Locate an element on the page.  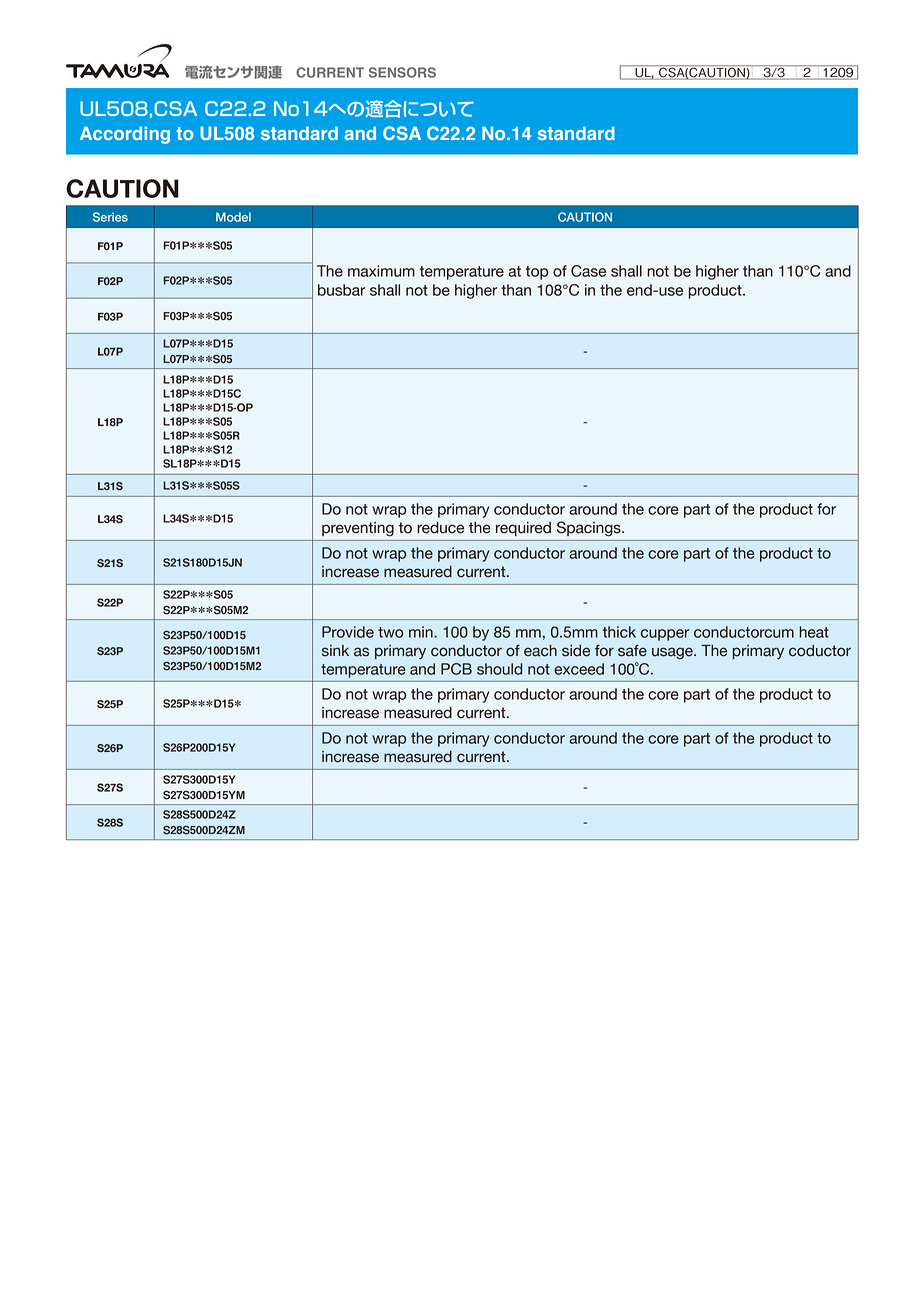
sink is located at coordinates (335, 651).
